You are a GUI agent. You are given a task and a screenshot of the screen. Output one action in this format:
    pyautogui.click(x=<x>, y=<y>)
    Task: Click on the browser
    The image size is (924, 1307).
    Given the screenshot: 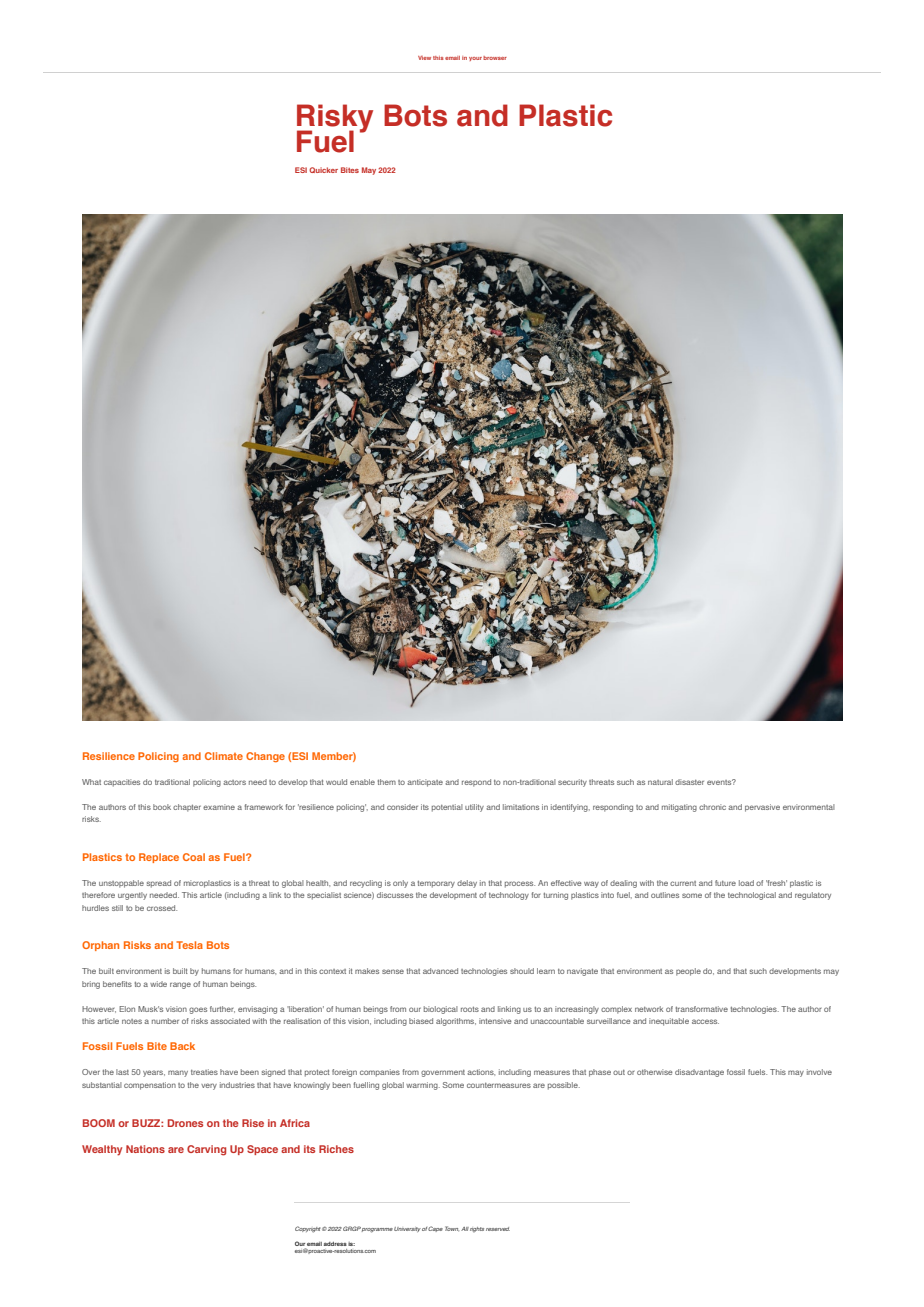 What is the action you would take?
    pyautogui.click(x=495, y=58)
